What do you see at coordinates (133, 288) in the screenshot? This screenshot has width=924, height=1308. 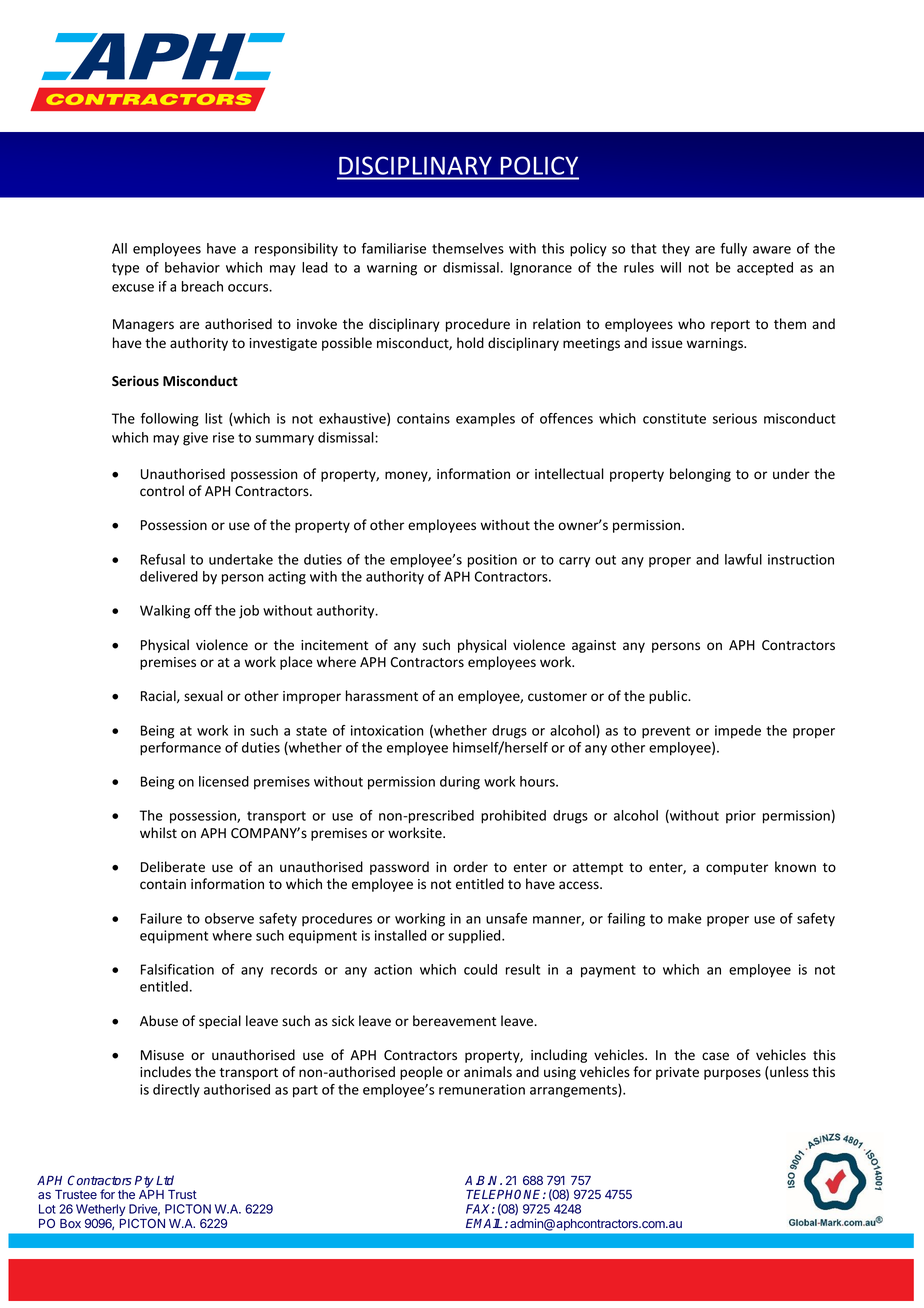 I see `excuse` at bounding box center [133, 288].
